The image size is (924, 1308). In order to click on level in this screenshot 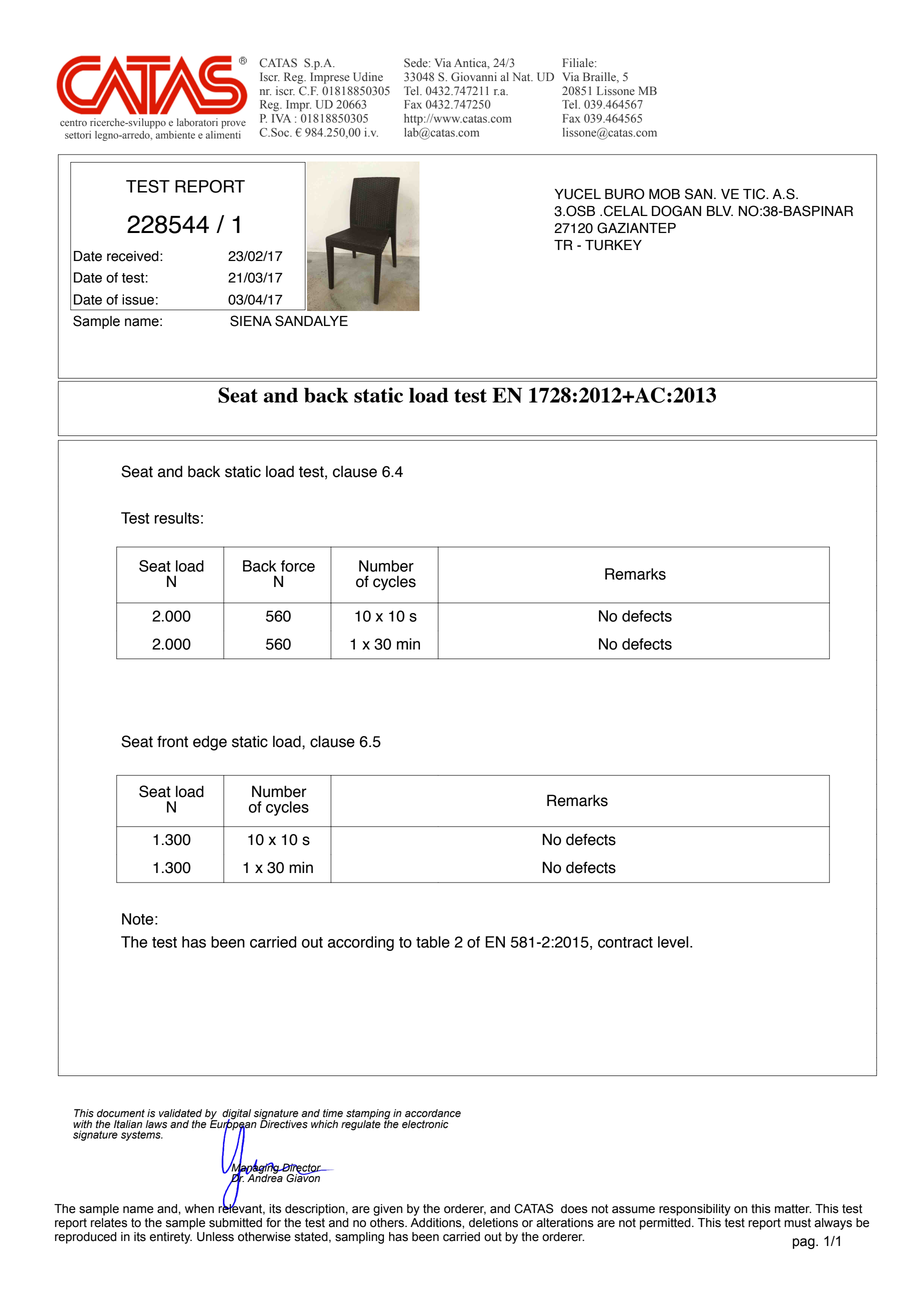, I will do `click(674, 942)`.
